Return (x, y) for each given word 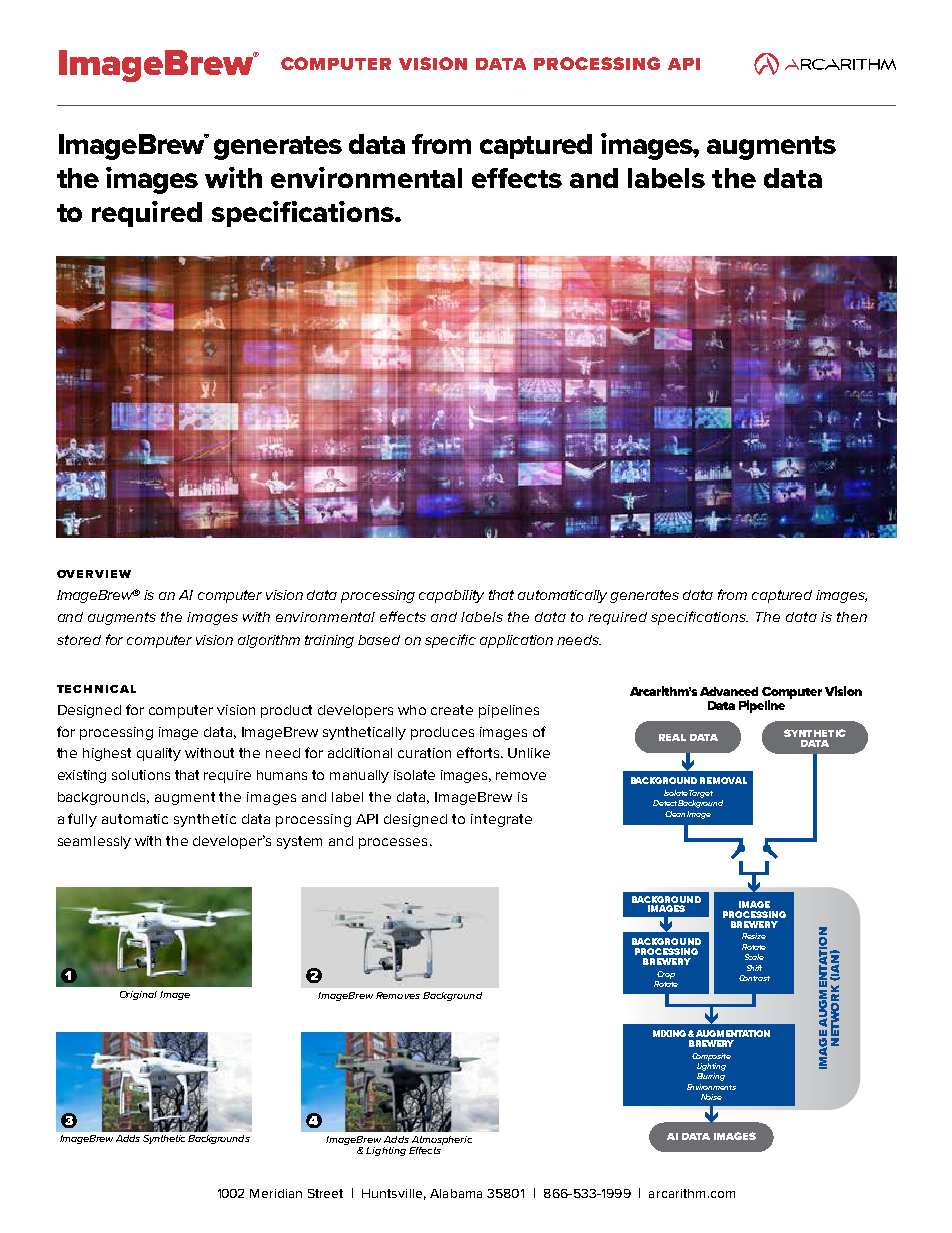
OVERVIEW (94, 574)
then (852, 617)
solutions (141, 775)
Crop (666, 975)
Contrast (754, 978)
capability (451, 596)
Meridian (276, 1193)
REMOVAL (723, 780)
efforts (479, 752)
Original (138, 995)
